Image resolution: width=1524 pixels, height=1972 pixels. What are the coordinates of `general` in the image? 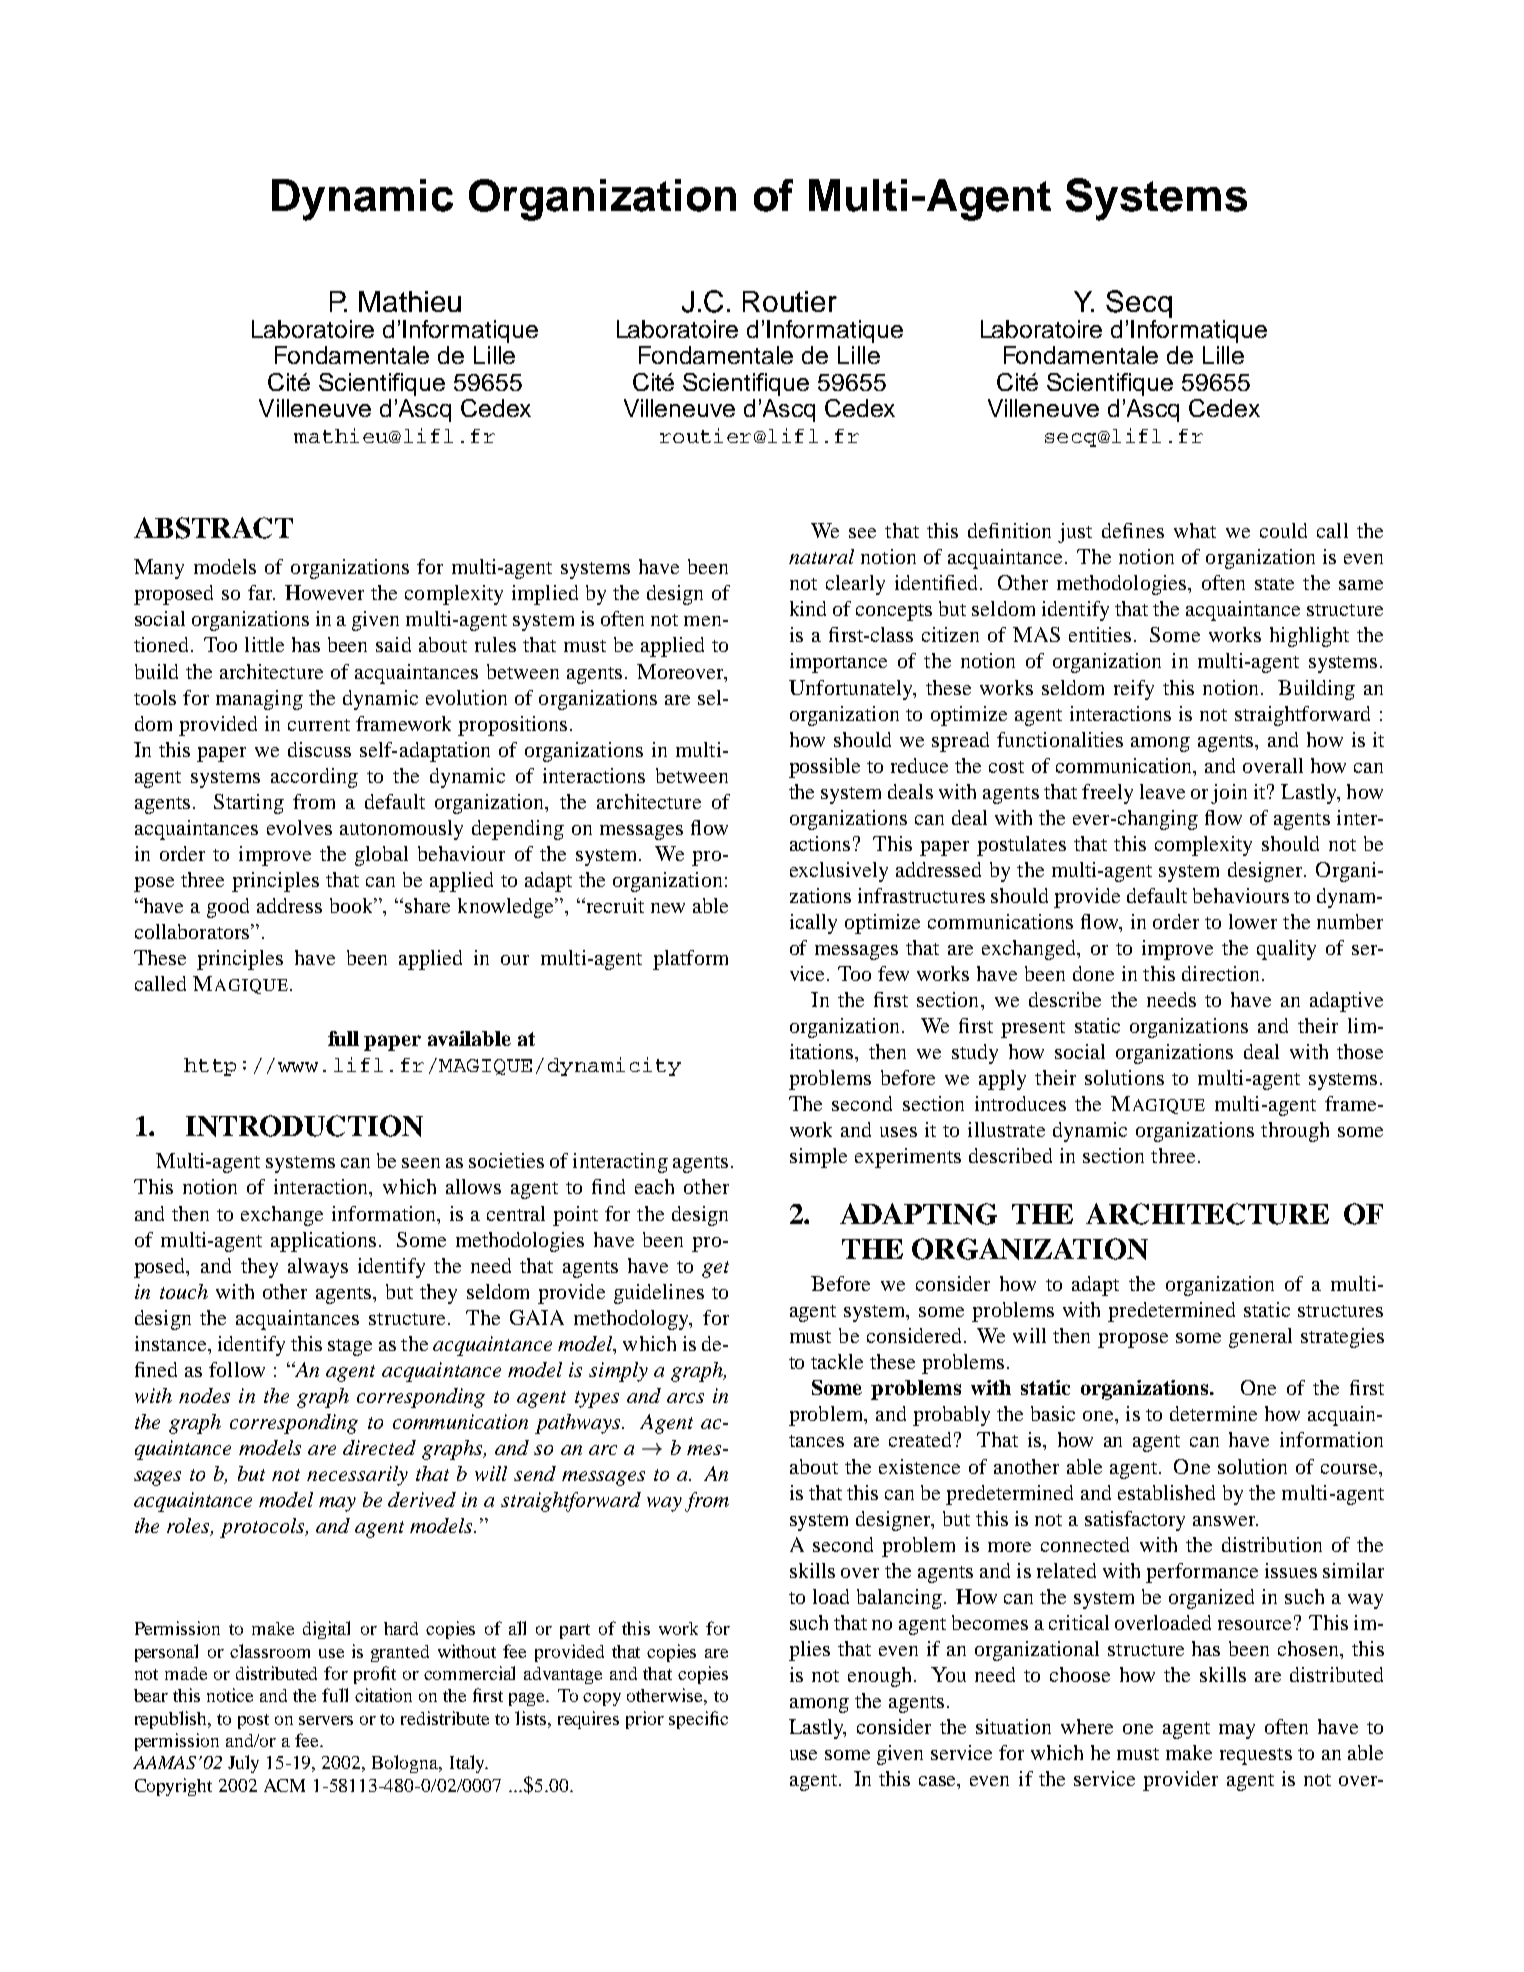 It's located at (1260, 1338).
